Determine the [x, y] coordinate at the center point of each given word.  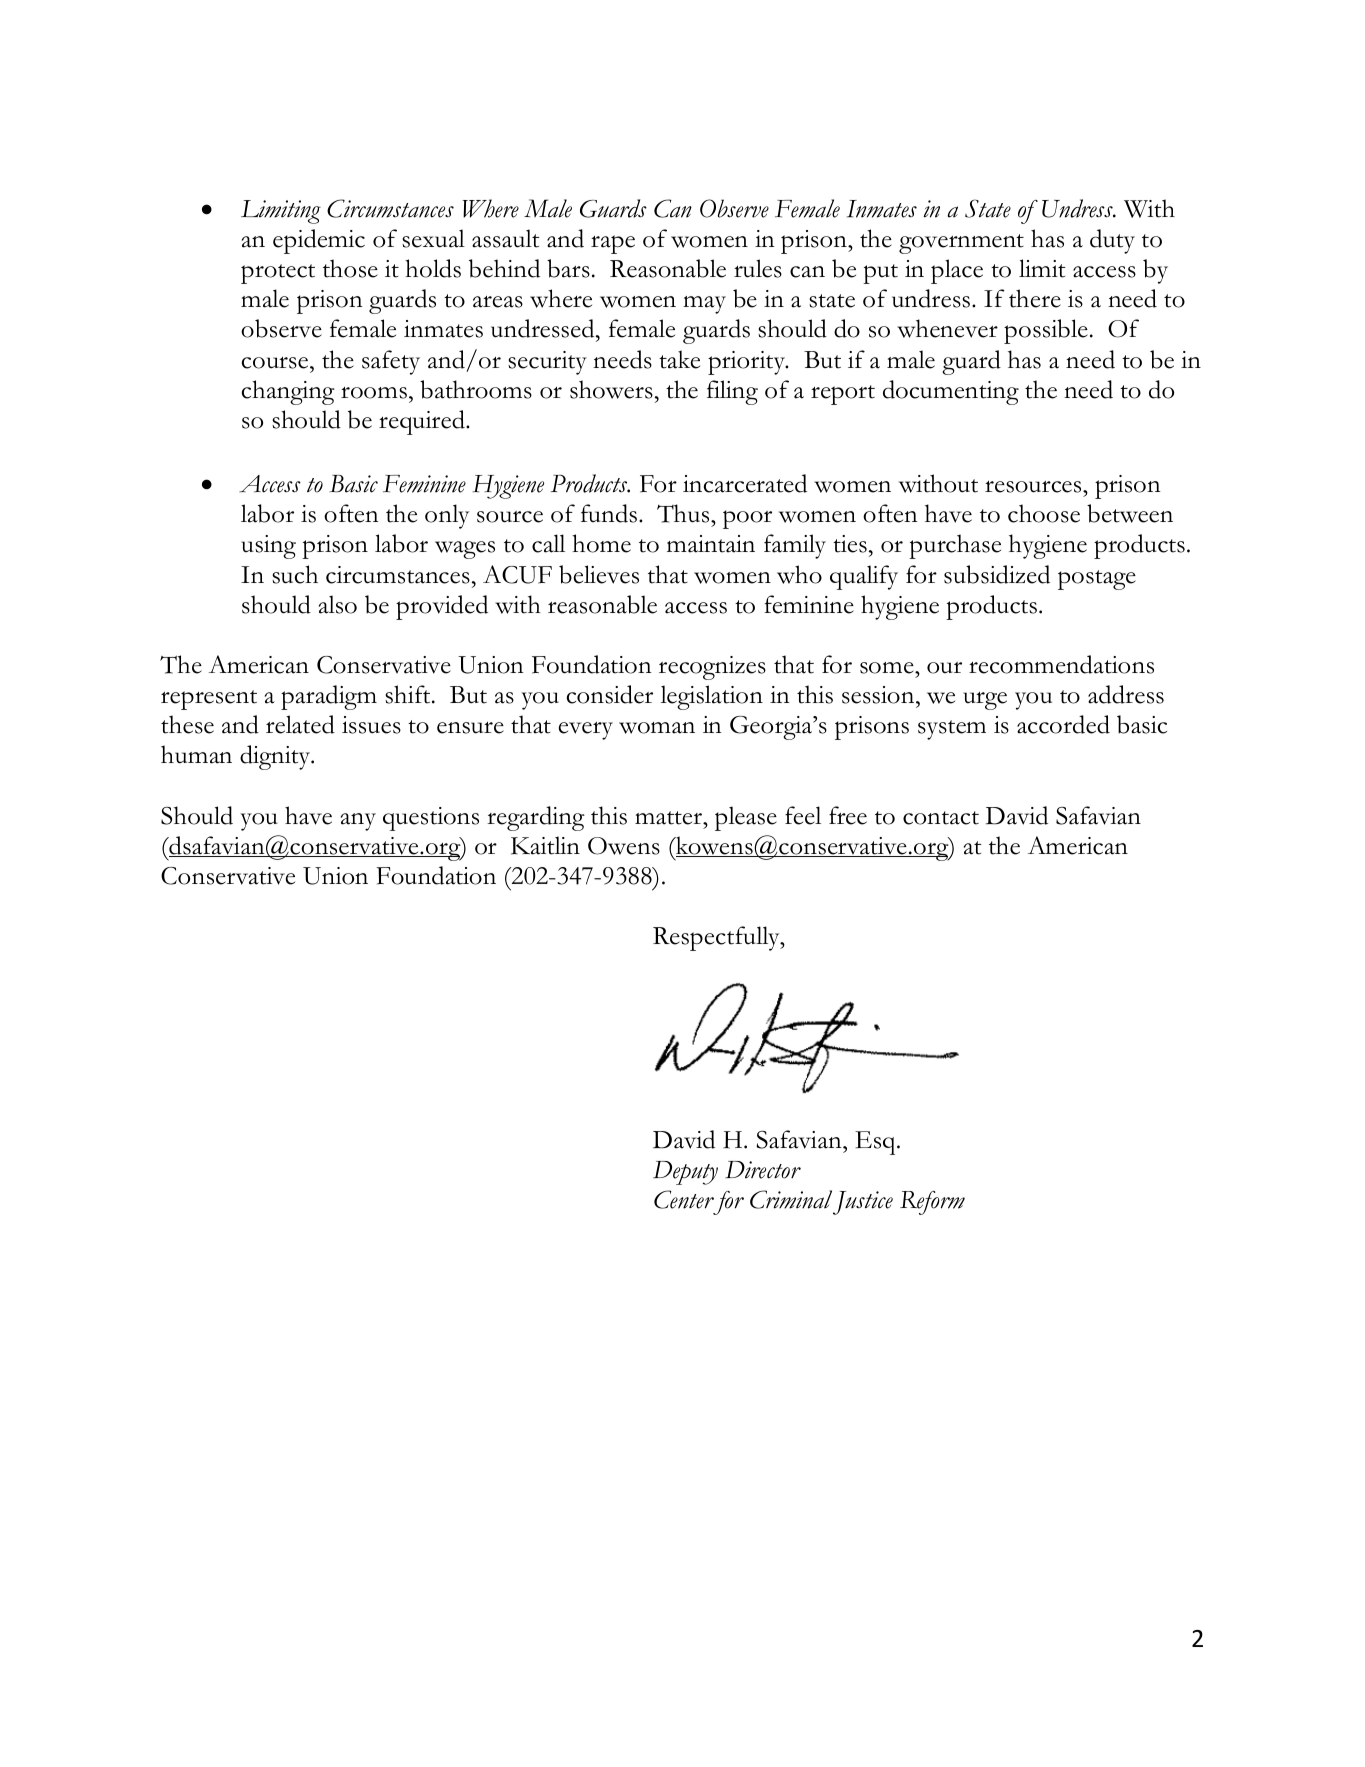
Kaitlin [545, 845]
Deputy [685, 1173]
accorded [1063, 724]
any [358, 822]
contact [941, 818]
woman [657, 728]
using [268, 547]
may [704, 305]
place [957, 271]
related [300, 724]
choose [1044, 513]
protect [278, 274]
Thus [684, 513]
